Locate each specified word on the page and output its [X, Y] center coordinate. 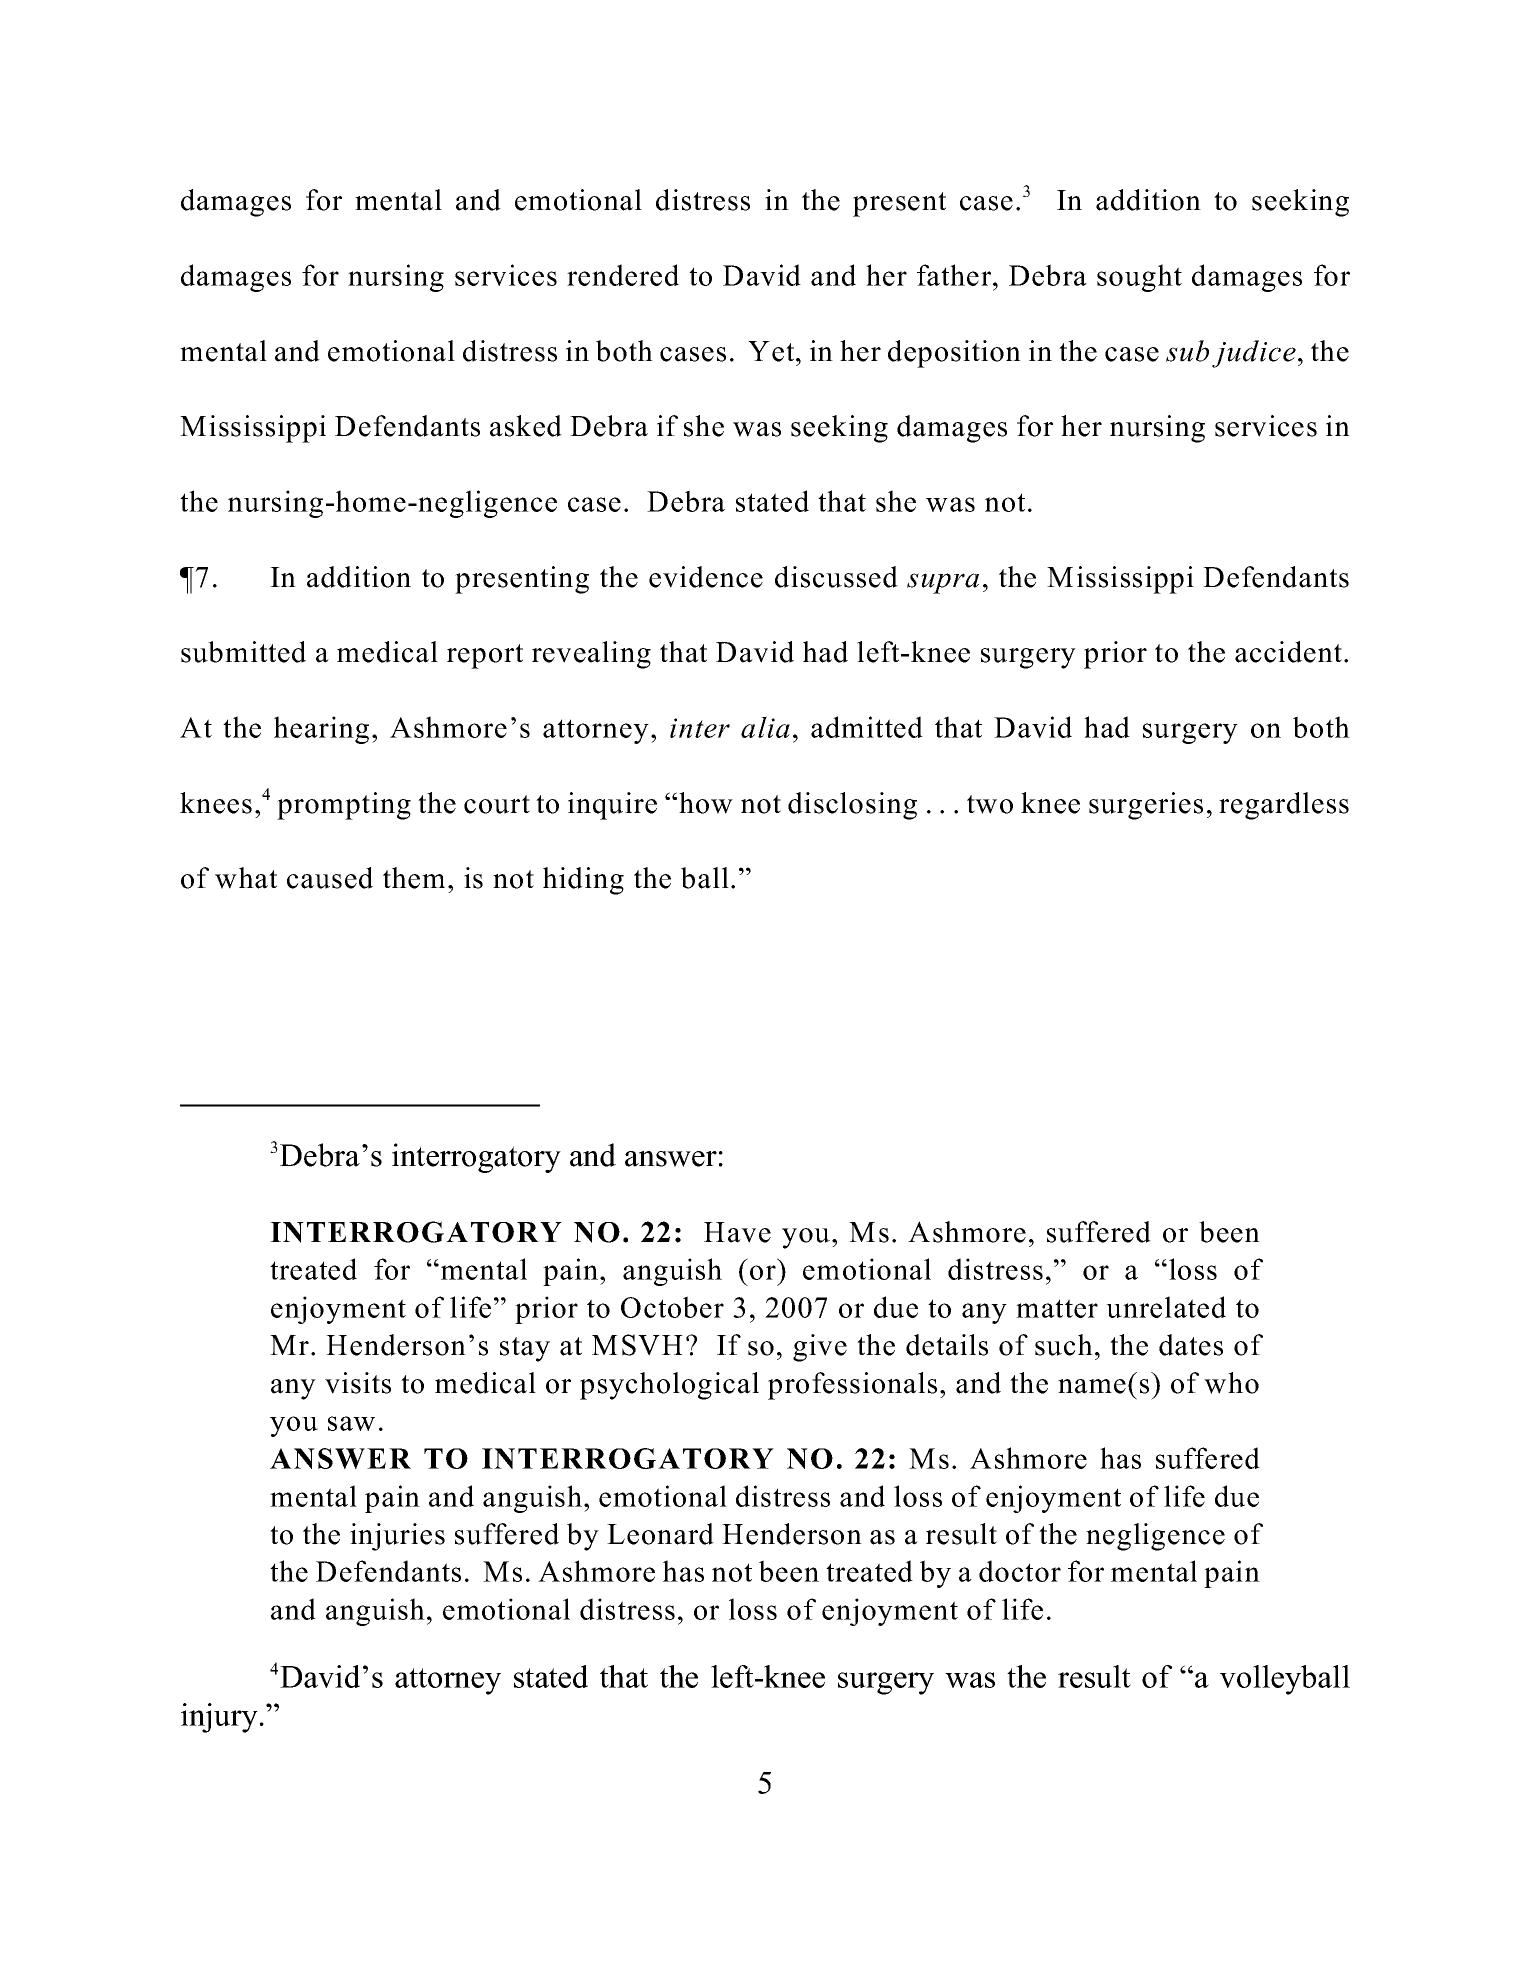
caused [330, 878]
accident [1290, 652]
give [820, 1348]
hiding [583, 881]
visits [358, 1383]
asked [526, 426]
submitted [243, 652]
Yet [772, 351]
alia [765, 727]
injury [219, 1718]
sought [1139, 278]
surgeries [1146, 806]
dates [1191, 1345]
